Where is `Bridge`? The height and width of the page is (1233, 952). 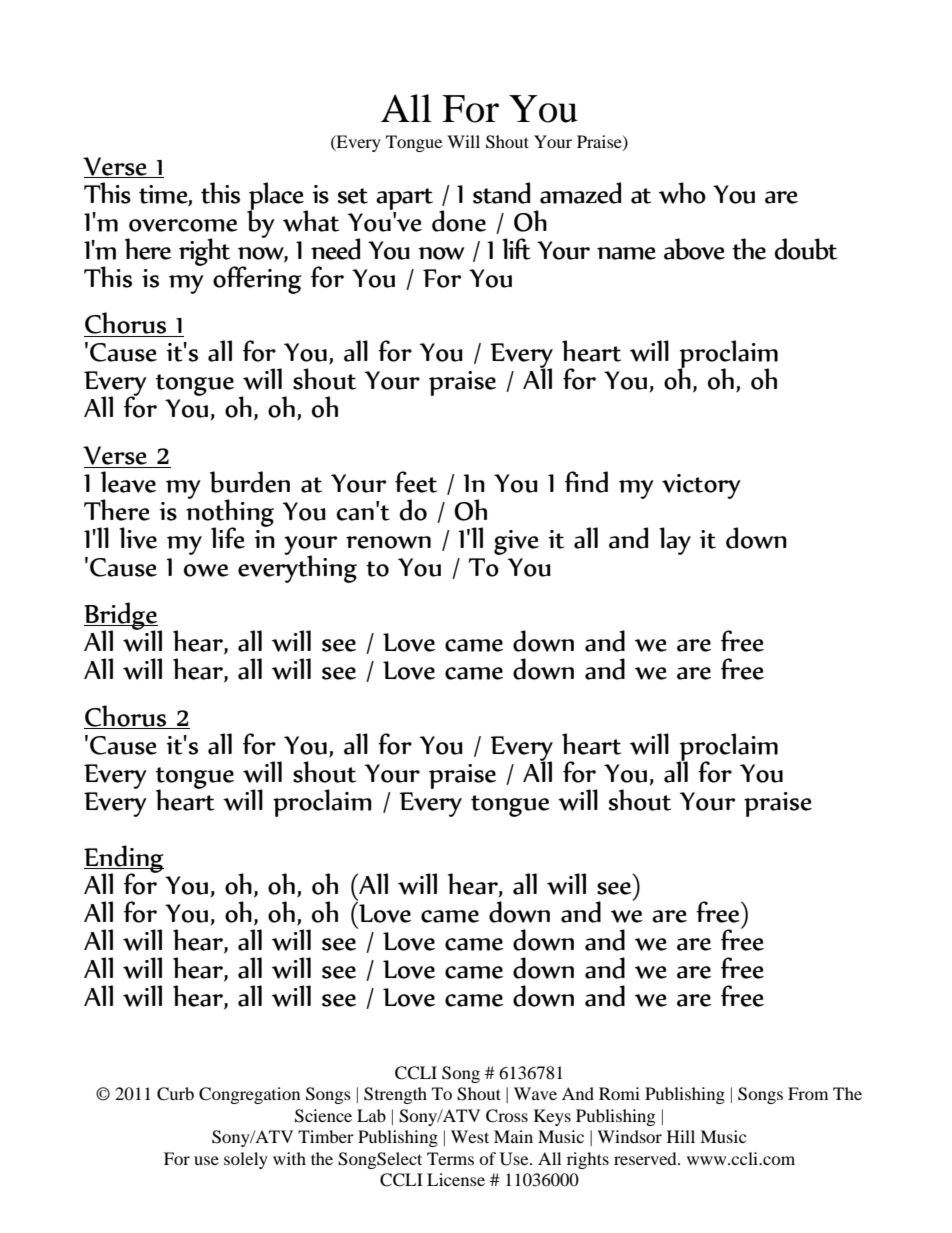
Bridge is located at coordinates (122, 617).
